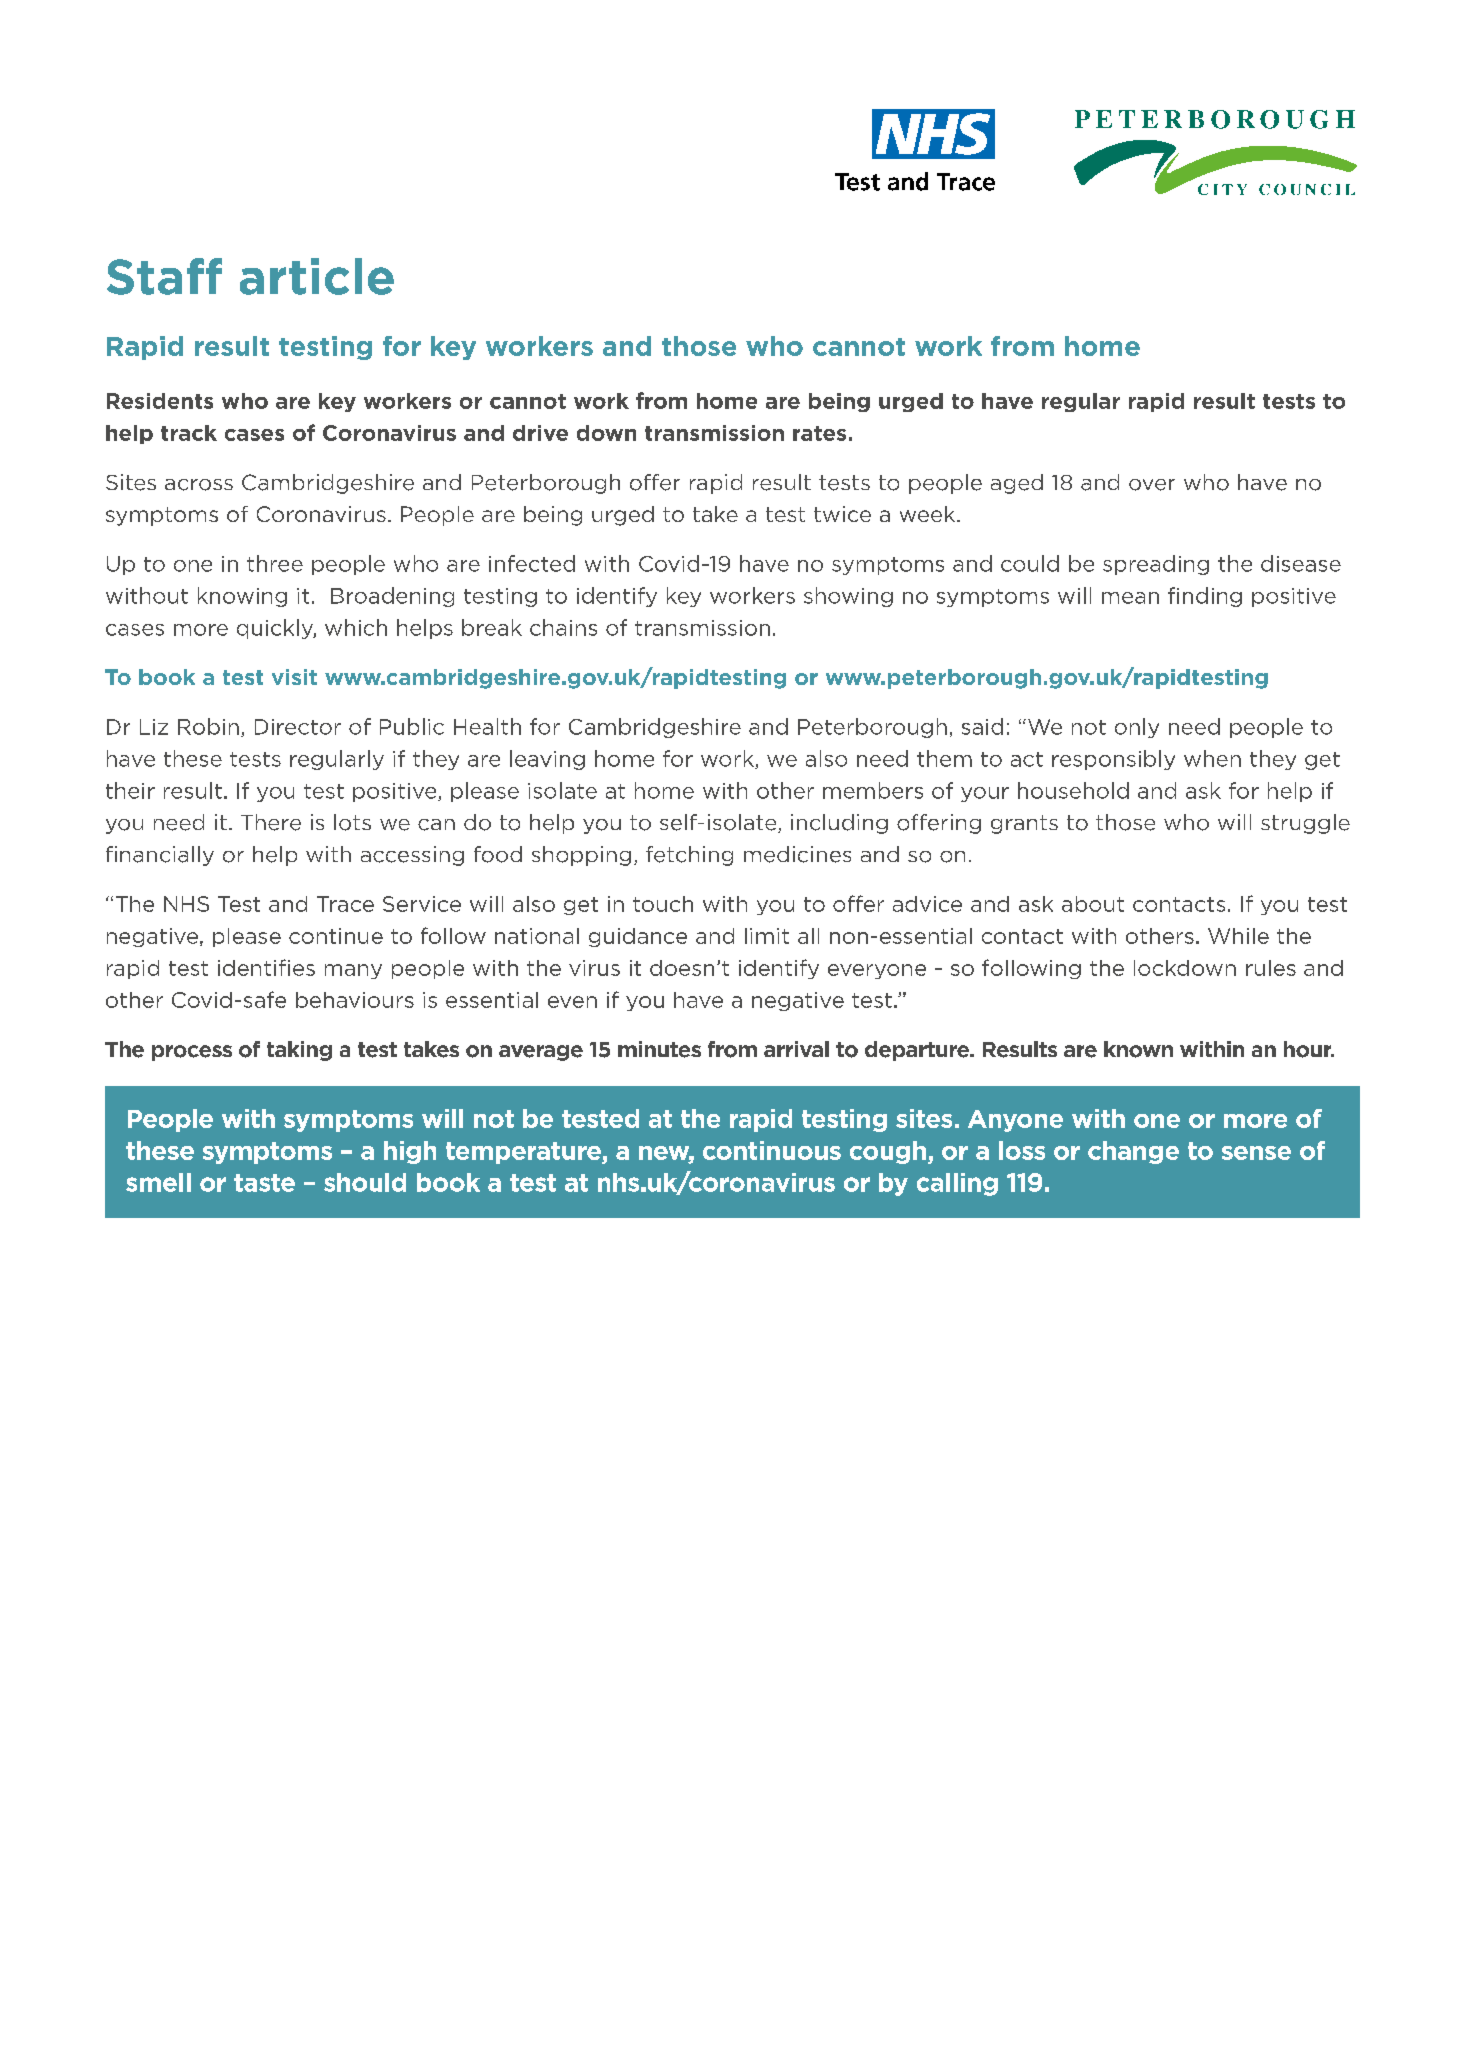 This page has width=1465, height=2072. Describe the element at coordinates (345, 904) in the page. I see `Trace` at that location.
